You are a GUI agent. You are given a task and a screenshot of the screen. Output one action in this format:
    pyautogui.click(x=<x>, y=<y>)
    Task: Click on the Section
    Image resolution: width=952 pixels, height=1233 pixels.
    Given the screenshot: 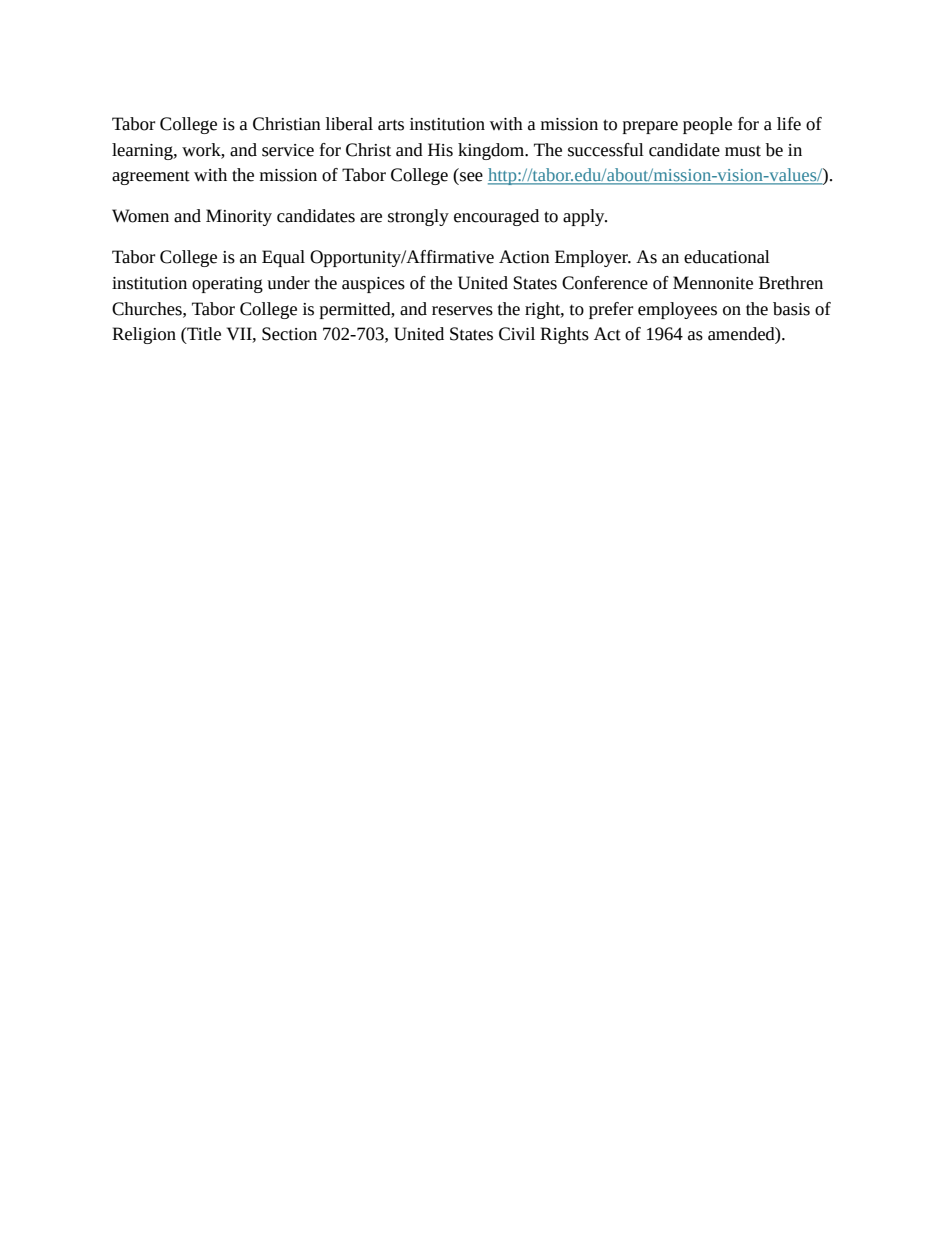 What is the action you would take?
    pyautogui.click(x=289, y=334)
